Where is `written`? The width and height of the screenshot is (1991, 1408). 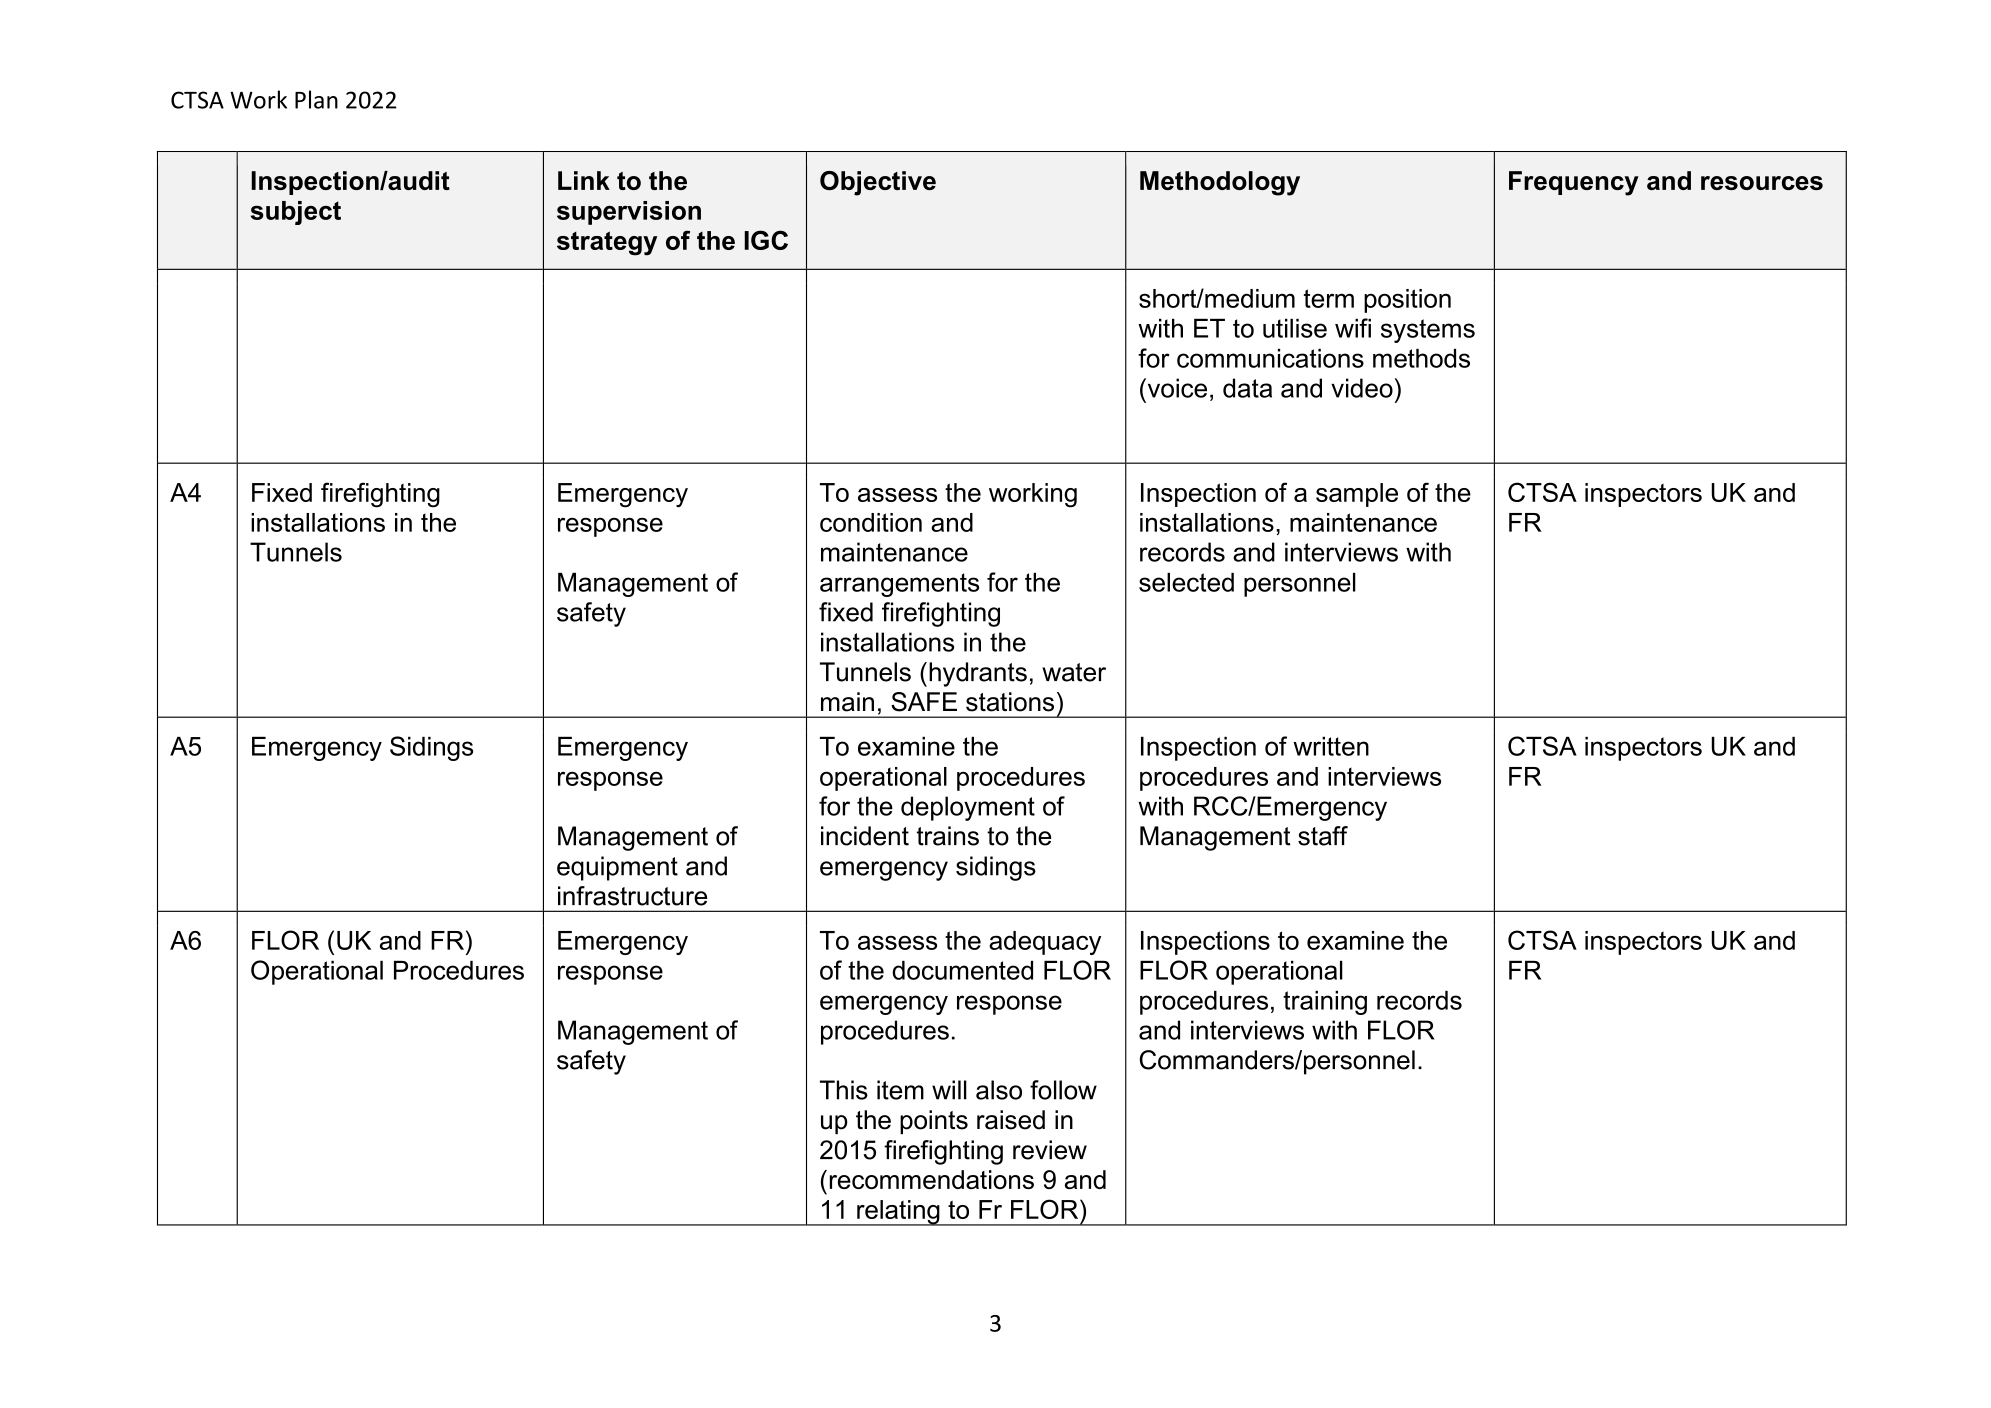
written is located at coordinates (1331, 746).
